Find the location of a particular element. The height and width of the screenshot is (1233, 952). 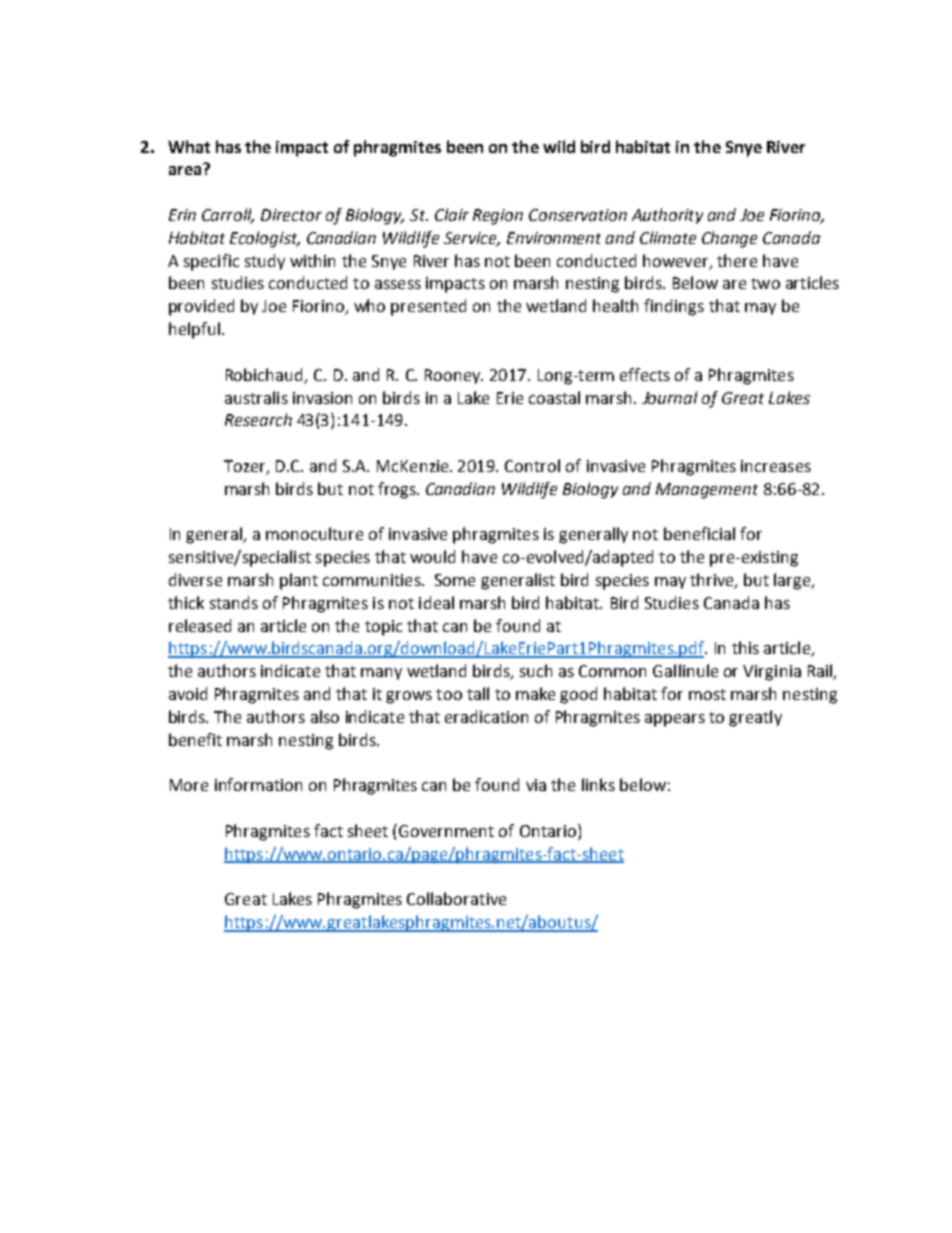

avoid is located at coordinates (188, 693).
